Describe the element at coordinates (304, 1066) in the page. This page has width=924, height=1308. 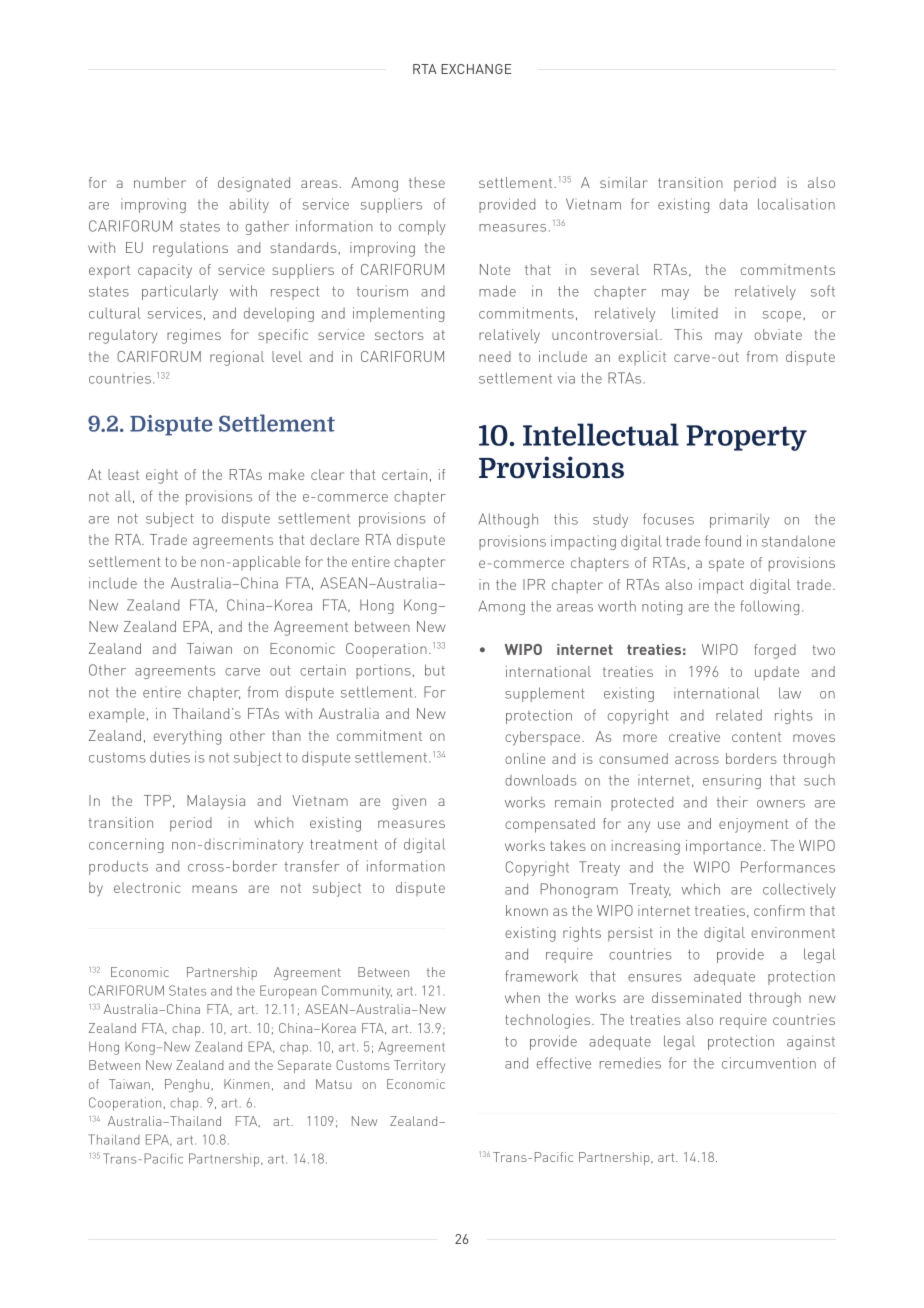
I see `Separate` at that location.
